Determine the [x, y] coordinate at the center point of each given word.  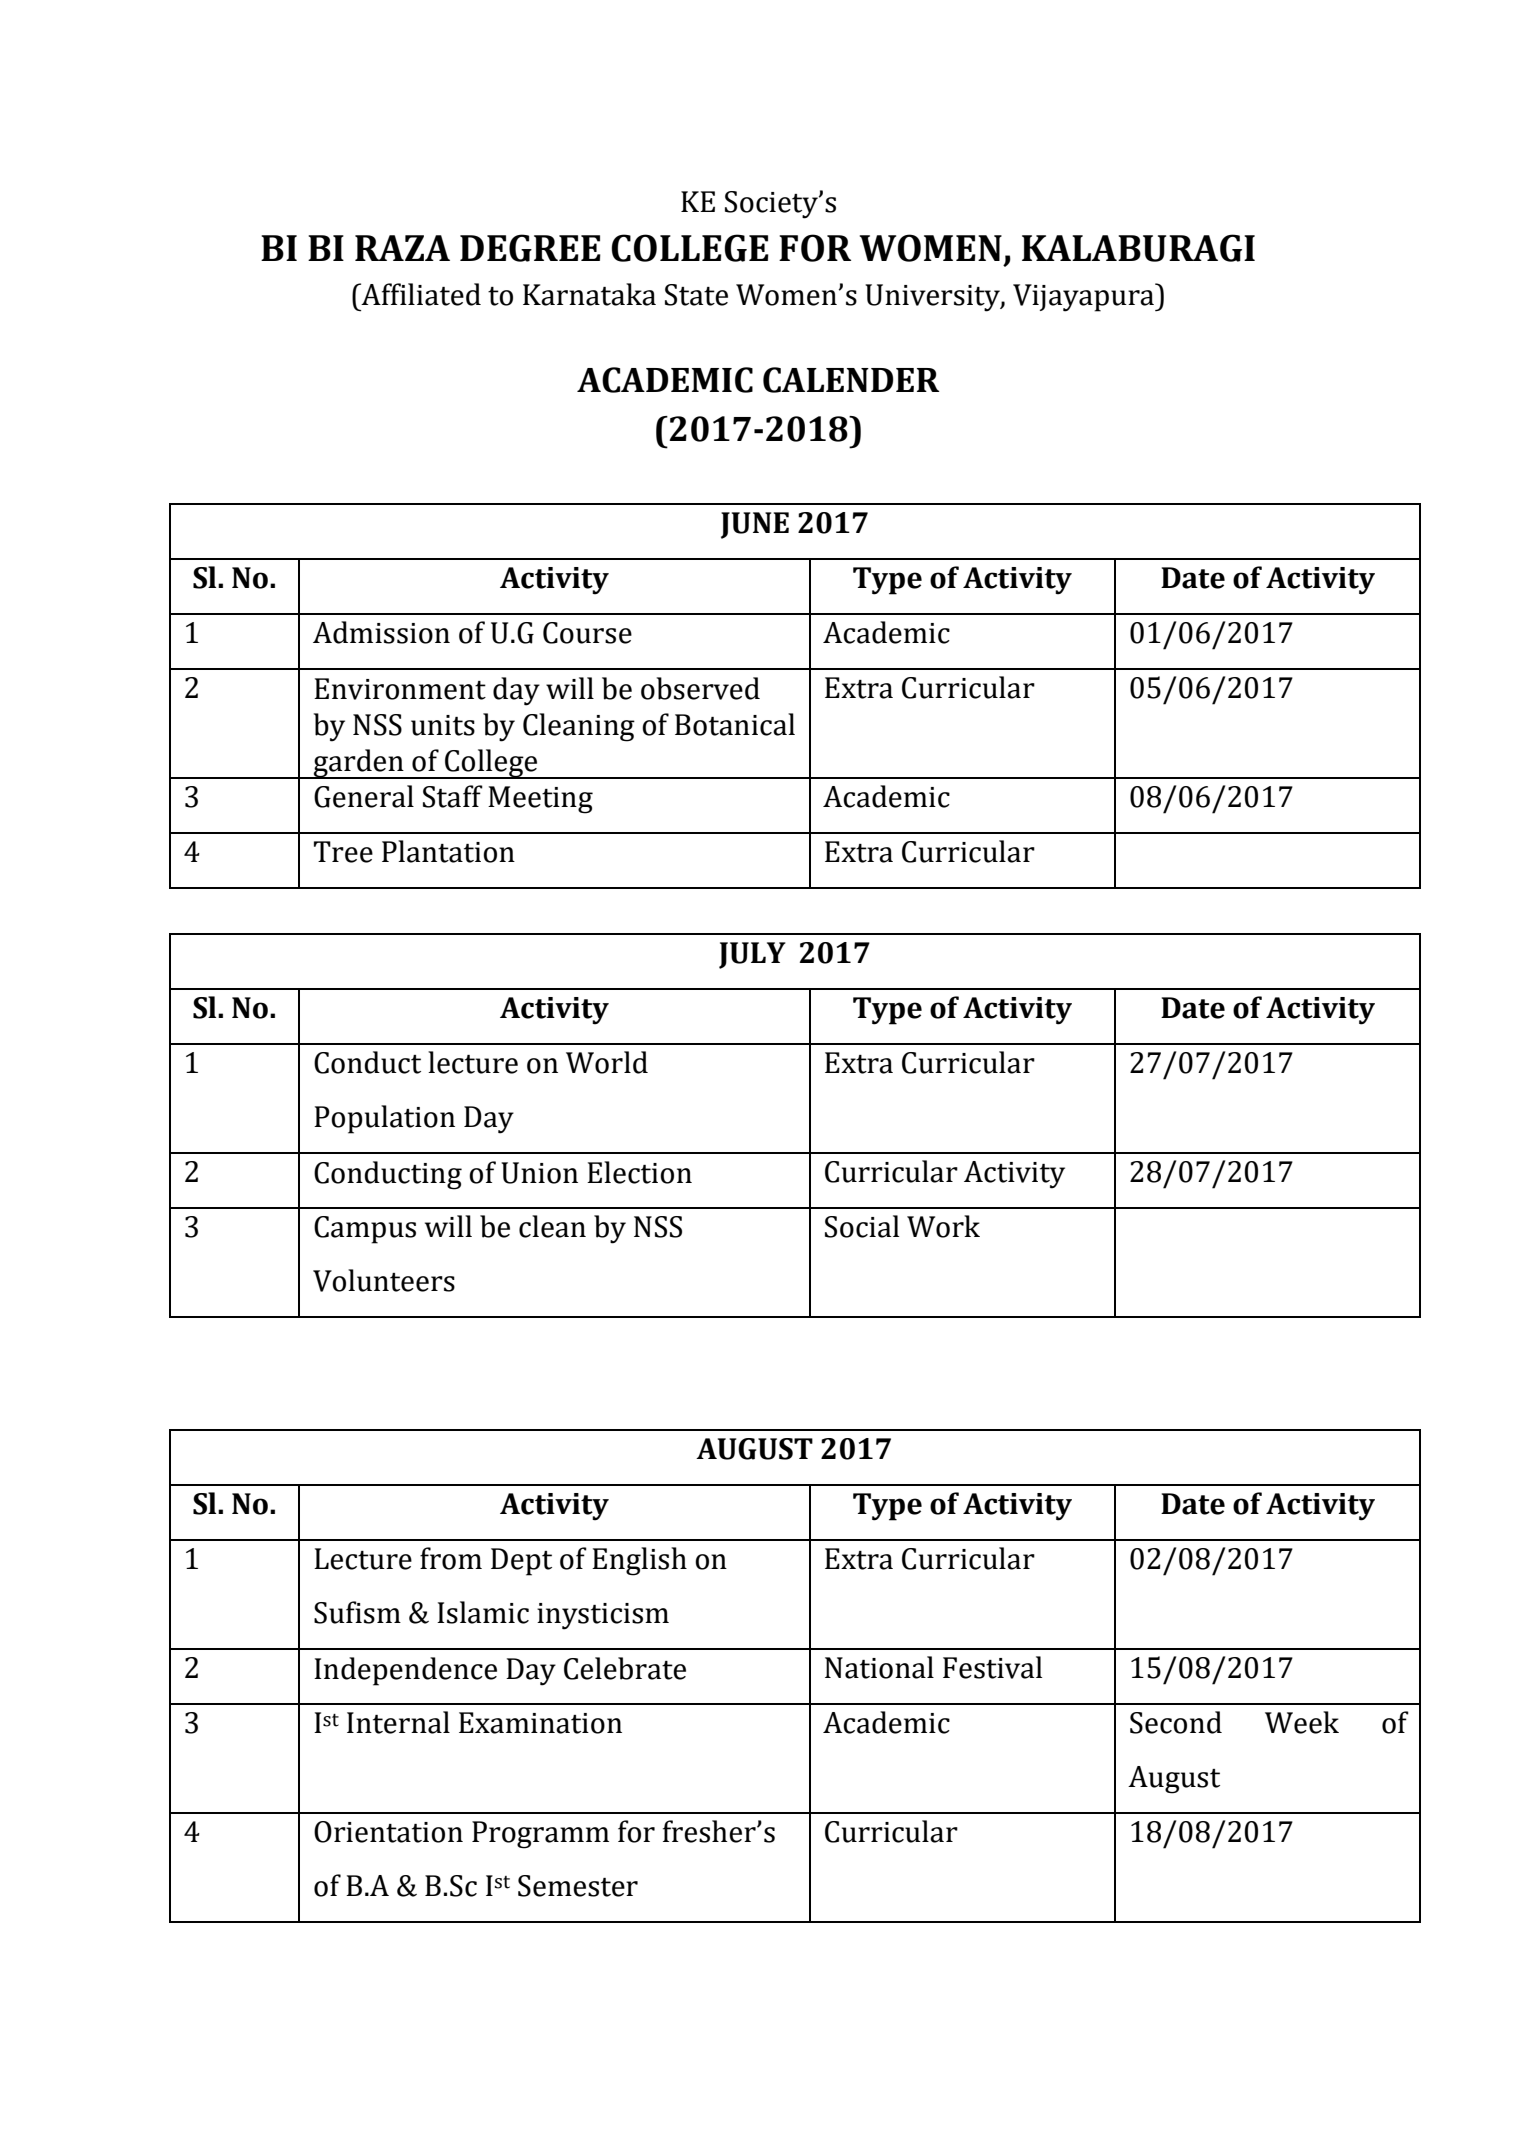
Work [943, 1226]
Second [1176, 1722]
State [696, 295]
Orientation [388, 1832]
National [879, 1667]
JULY [752, 955]
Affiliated [420, 294]
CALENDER [851, 380]
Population [384, 1119]
